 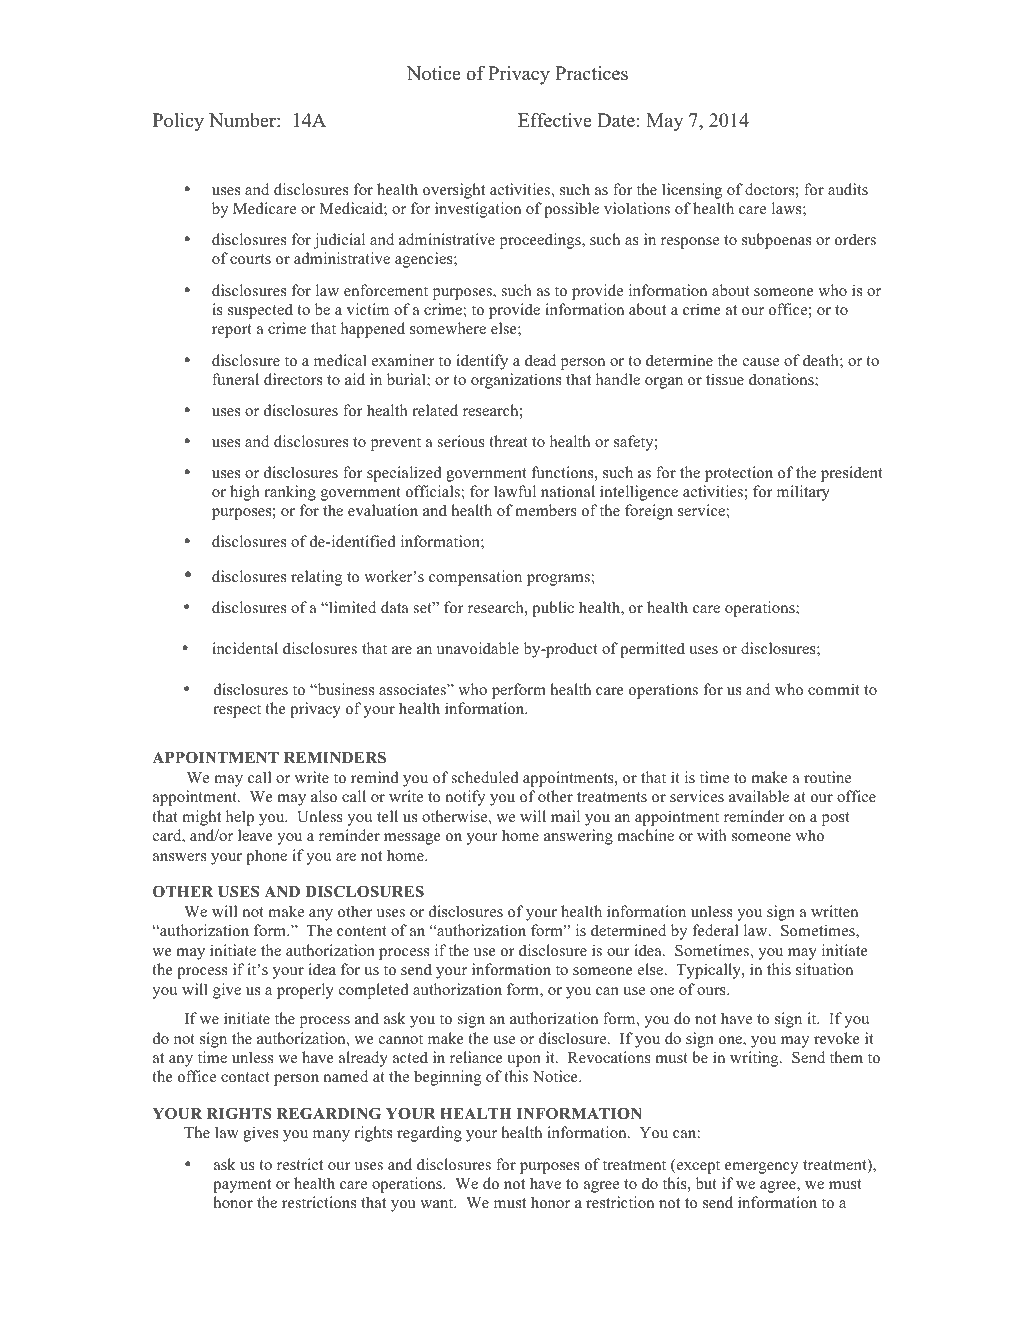 What do you see at coordinates (245, 648) in the screenshot?
I see `incidental` at bounding box center [245, 648].
